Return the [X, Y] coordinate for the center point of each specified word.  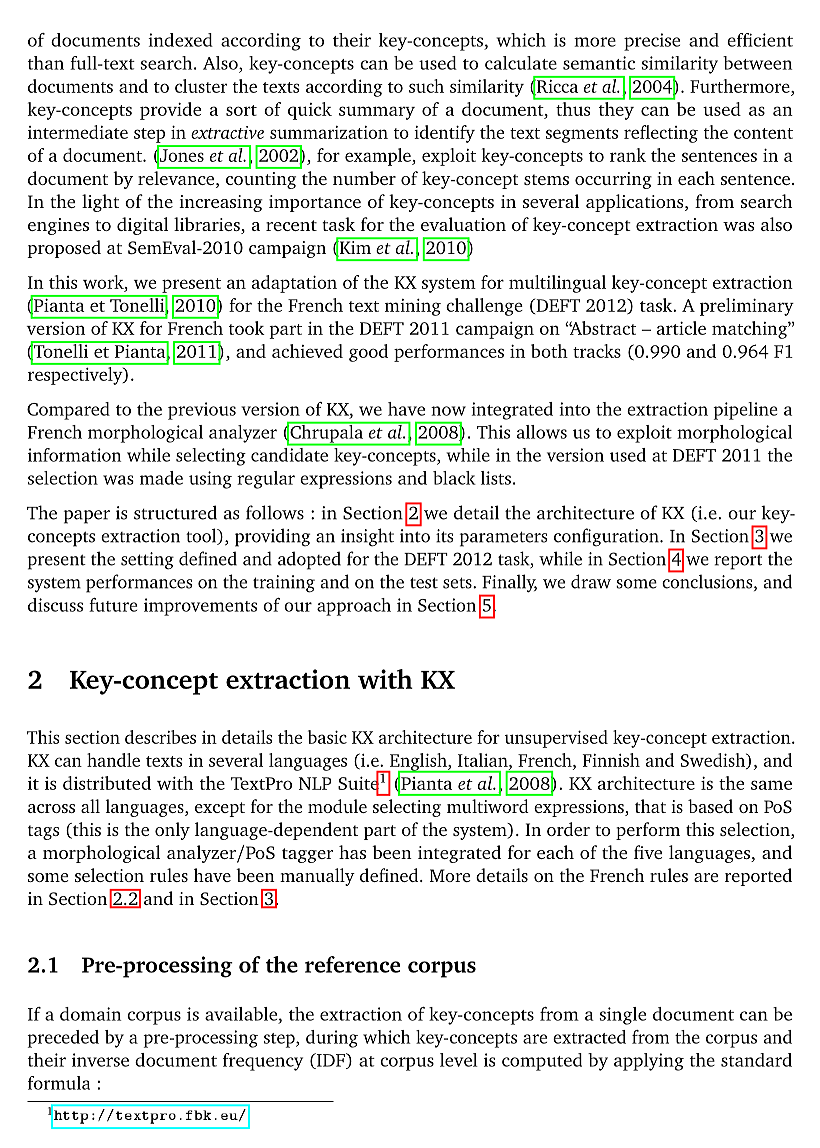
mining [413, 307]
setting [147, 561]
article [681, 328]
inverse [100, 1060]
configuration [607, 537]
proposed [64, 249]
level [459, 1060]
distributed [107, 783]
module [337, 806]
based [710, 806]
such [426, 86]
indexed [180, 40]
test [424, 583]
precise [652, 42]
